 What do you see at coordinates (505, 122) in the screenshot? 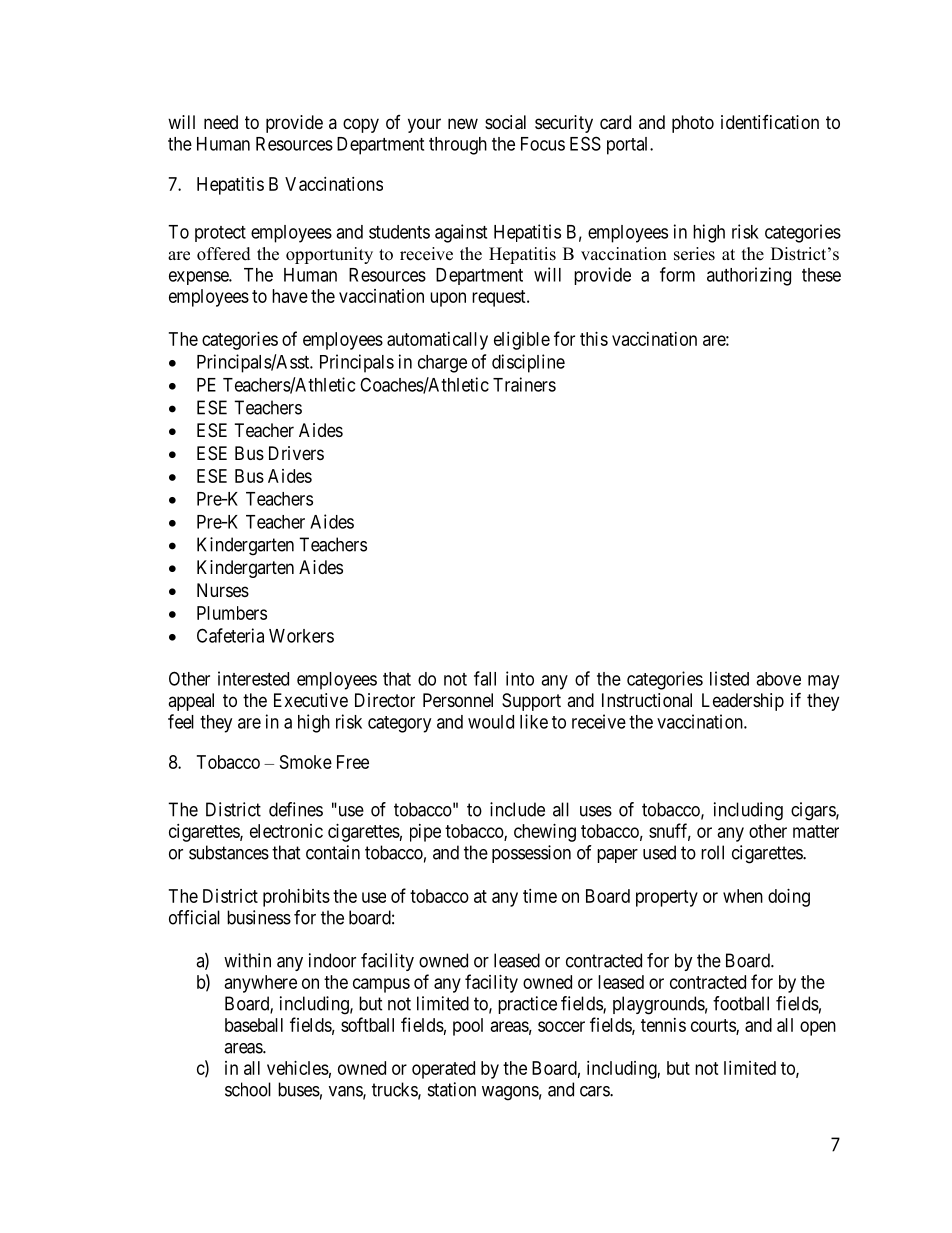
I see `social` at bounding box center [505, 122].
